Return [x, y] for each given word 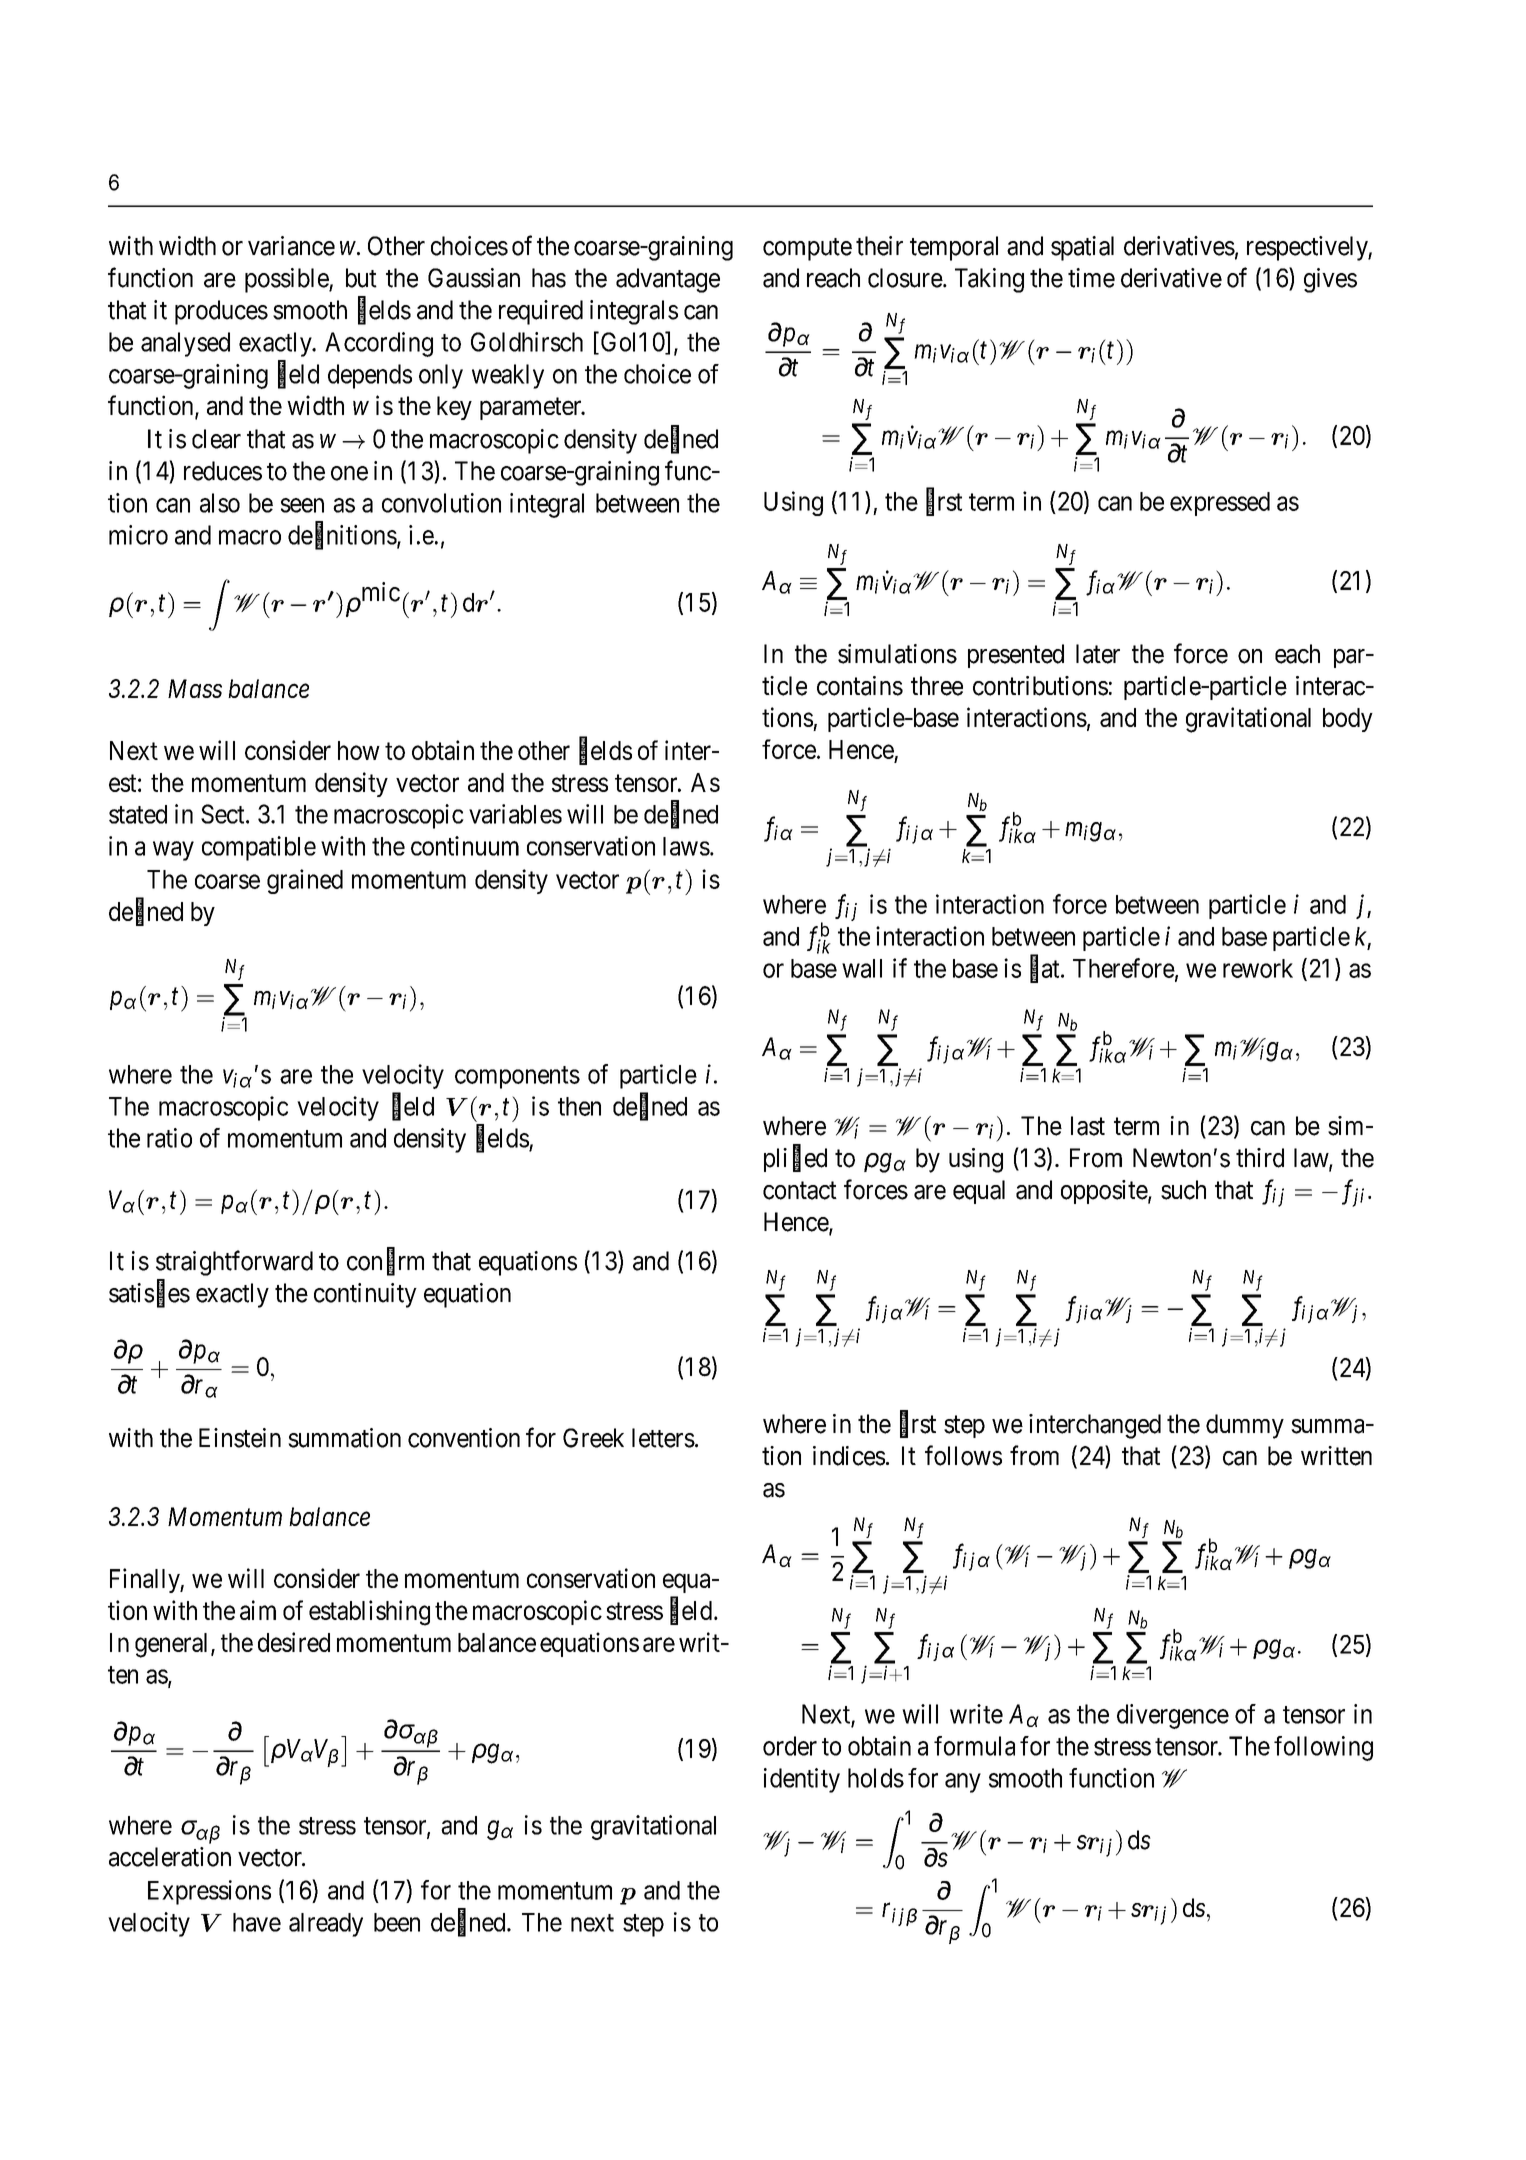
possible [287, 280]
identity [802, 1780]
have [257, 1922]
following [1323, 1748]
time [1091, 278]
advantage [668, 280]
